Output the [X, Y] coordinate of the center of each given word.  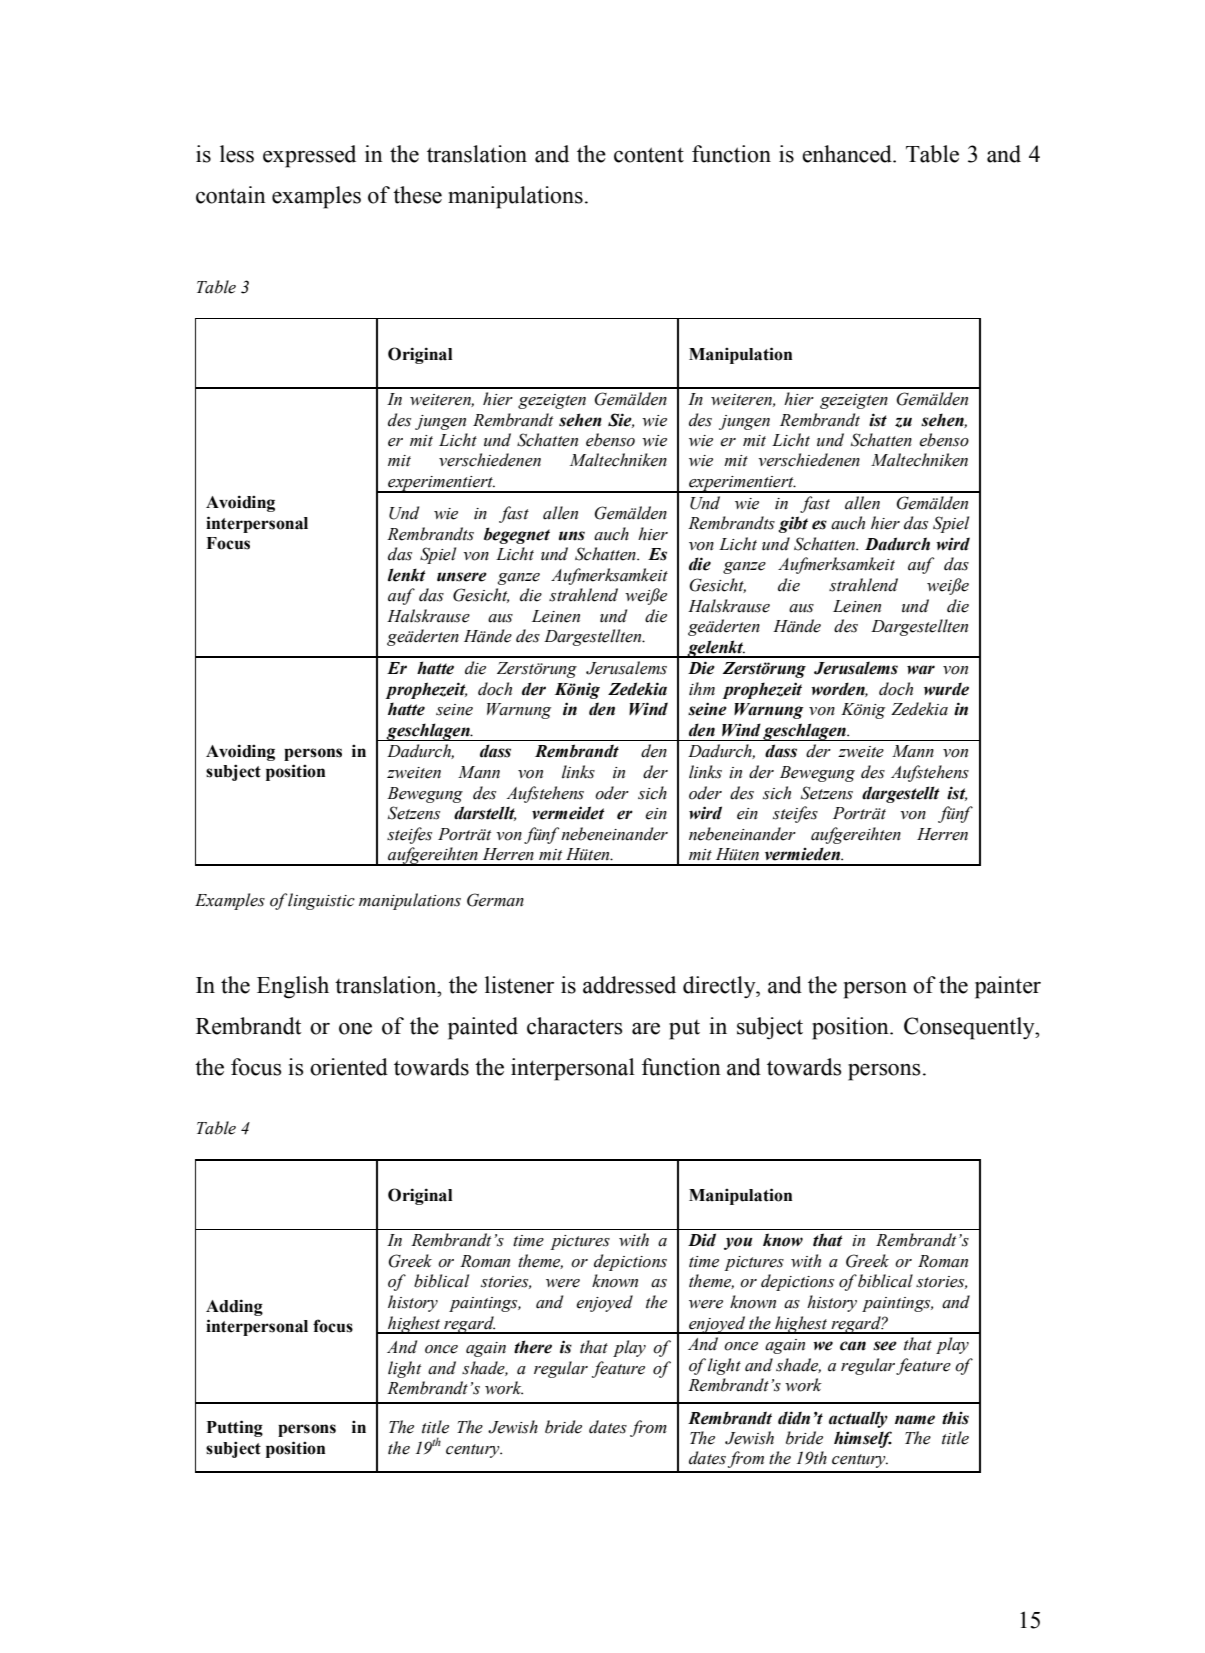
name [915, 1420]
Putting [235, 1428]
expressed [309, 156]
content [649, 155]
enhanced [848, 154]
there [533, 1347]
